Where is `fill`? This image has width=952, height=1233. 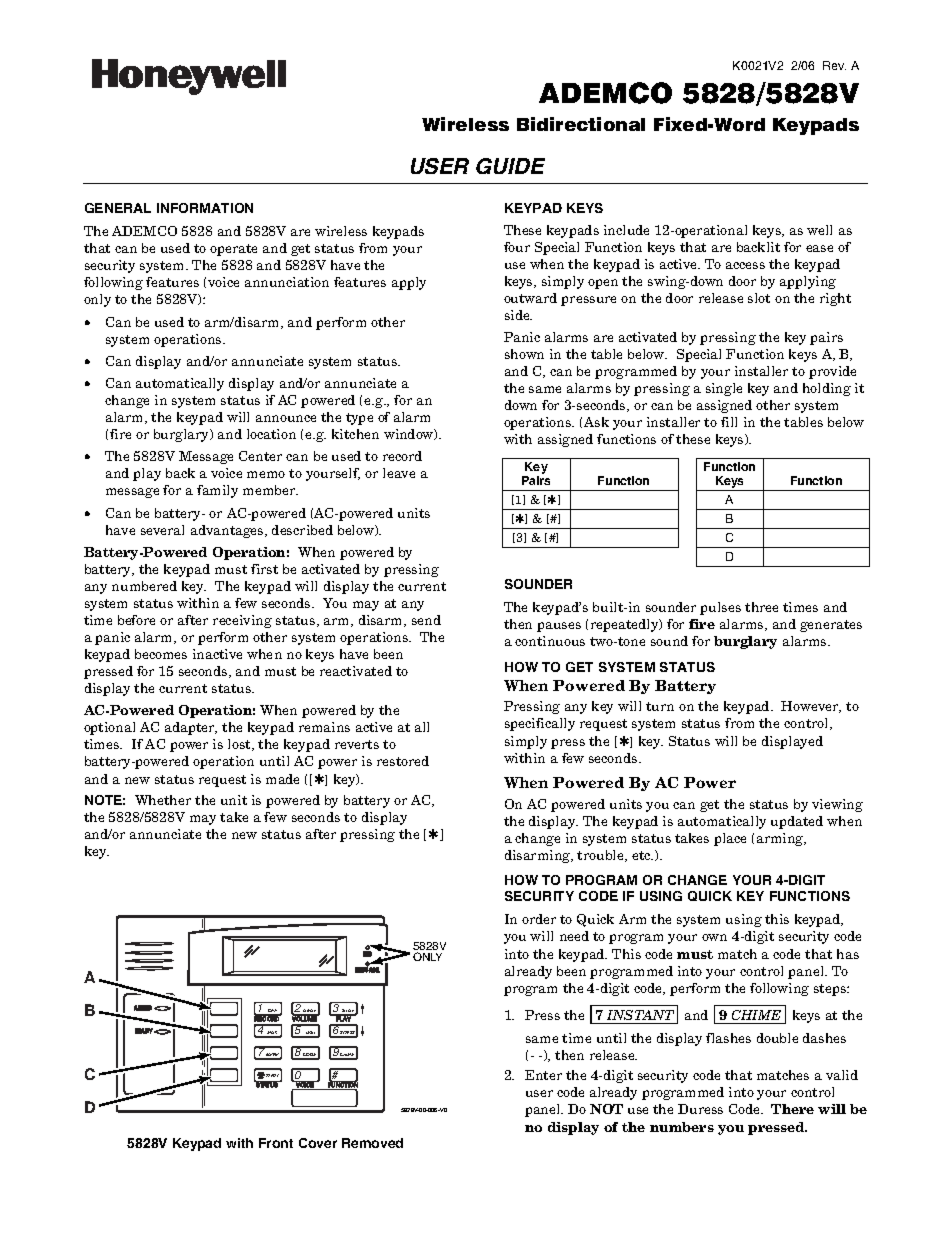
fill is located at coordinates (729, 422).
